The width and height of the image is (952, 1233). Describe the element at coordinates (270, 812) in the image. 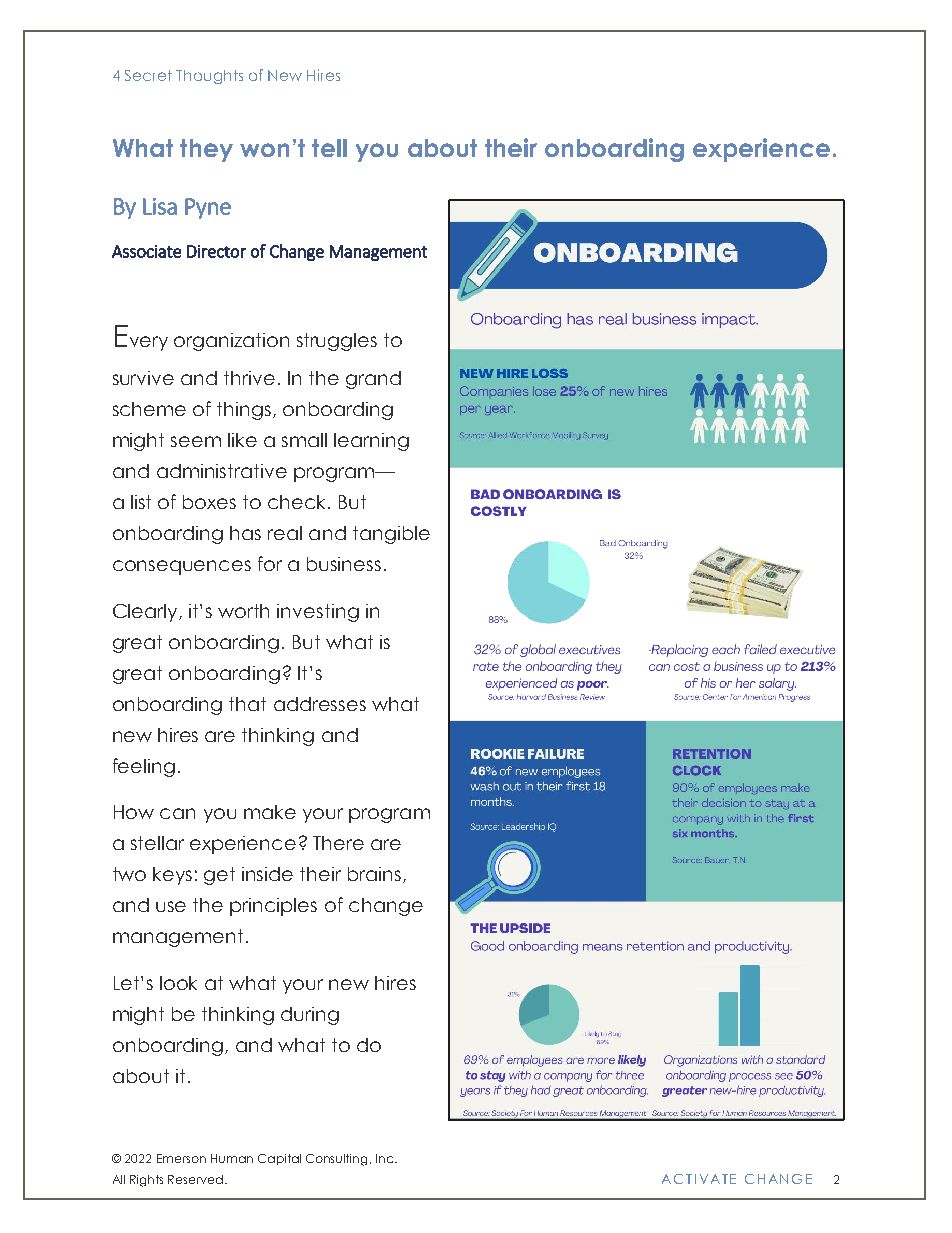

I see `make` at that location.
